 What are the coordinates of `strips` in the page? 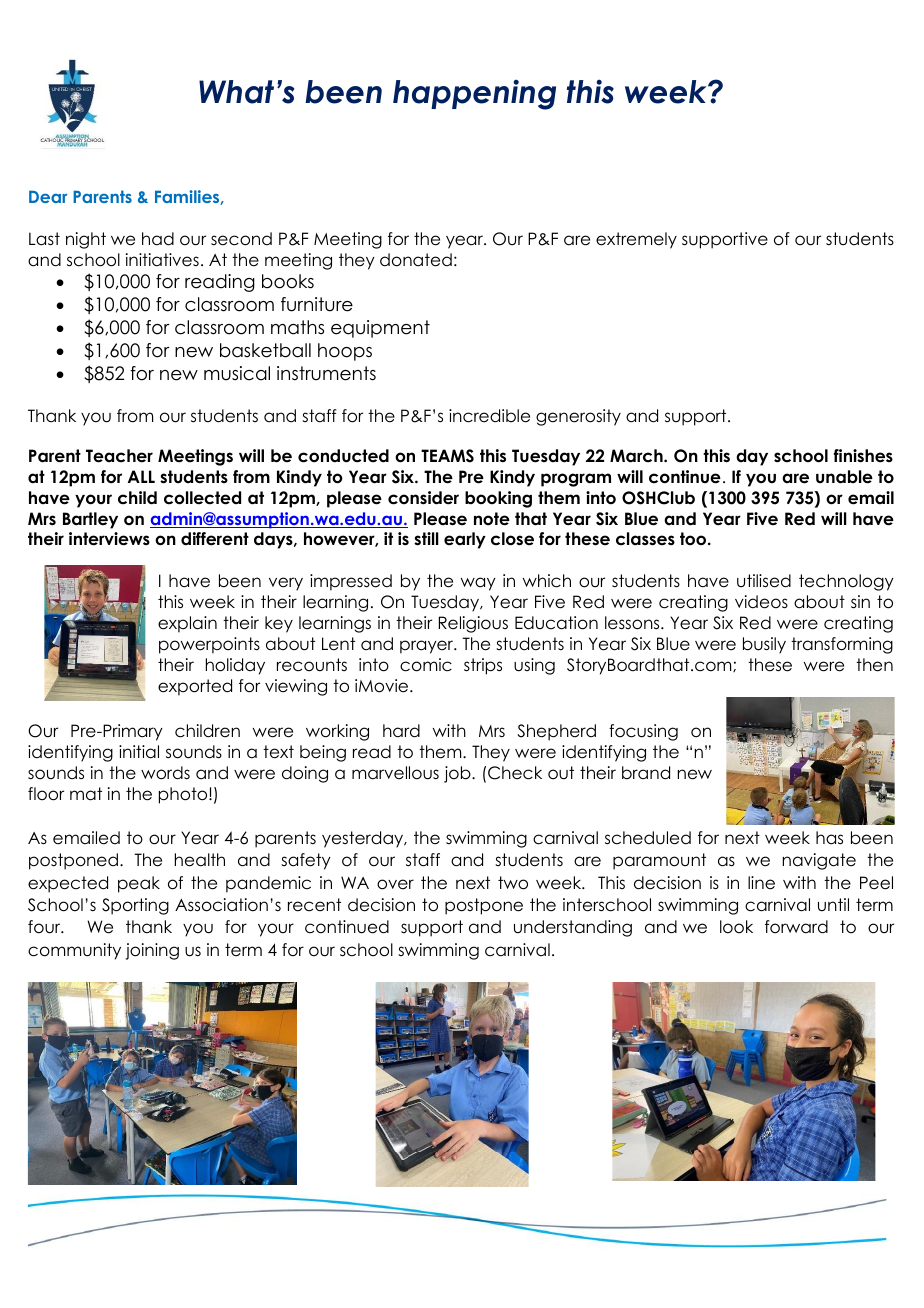 It's located at (483, 666).
